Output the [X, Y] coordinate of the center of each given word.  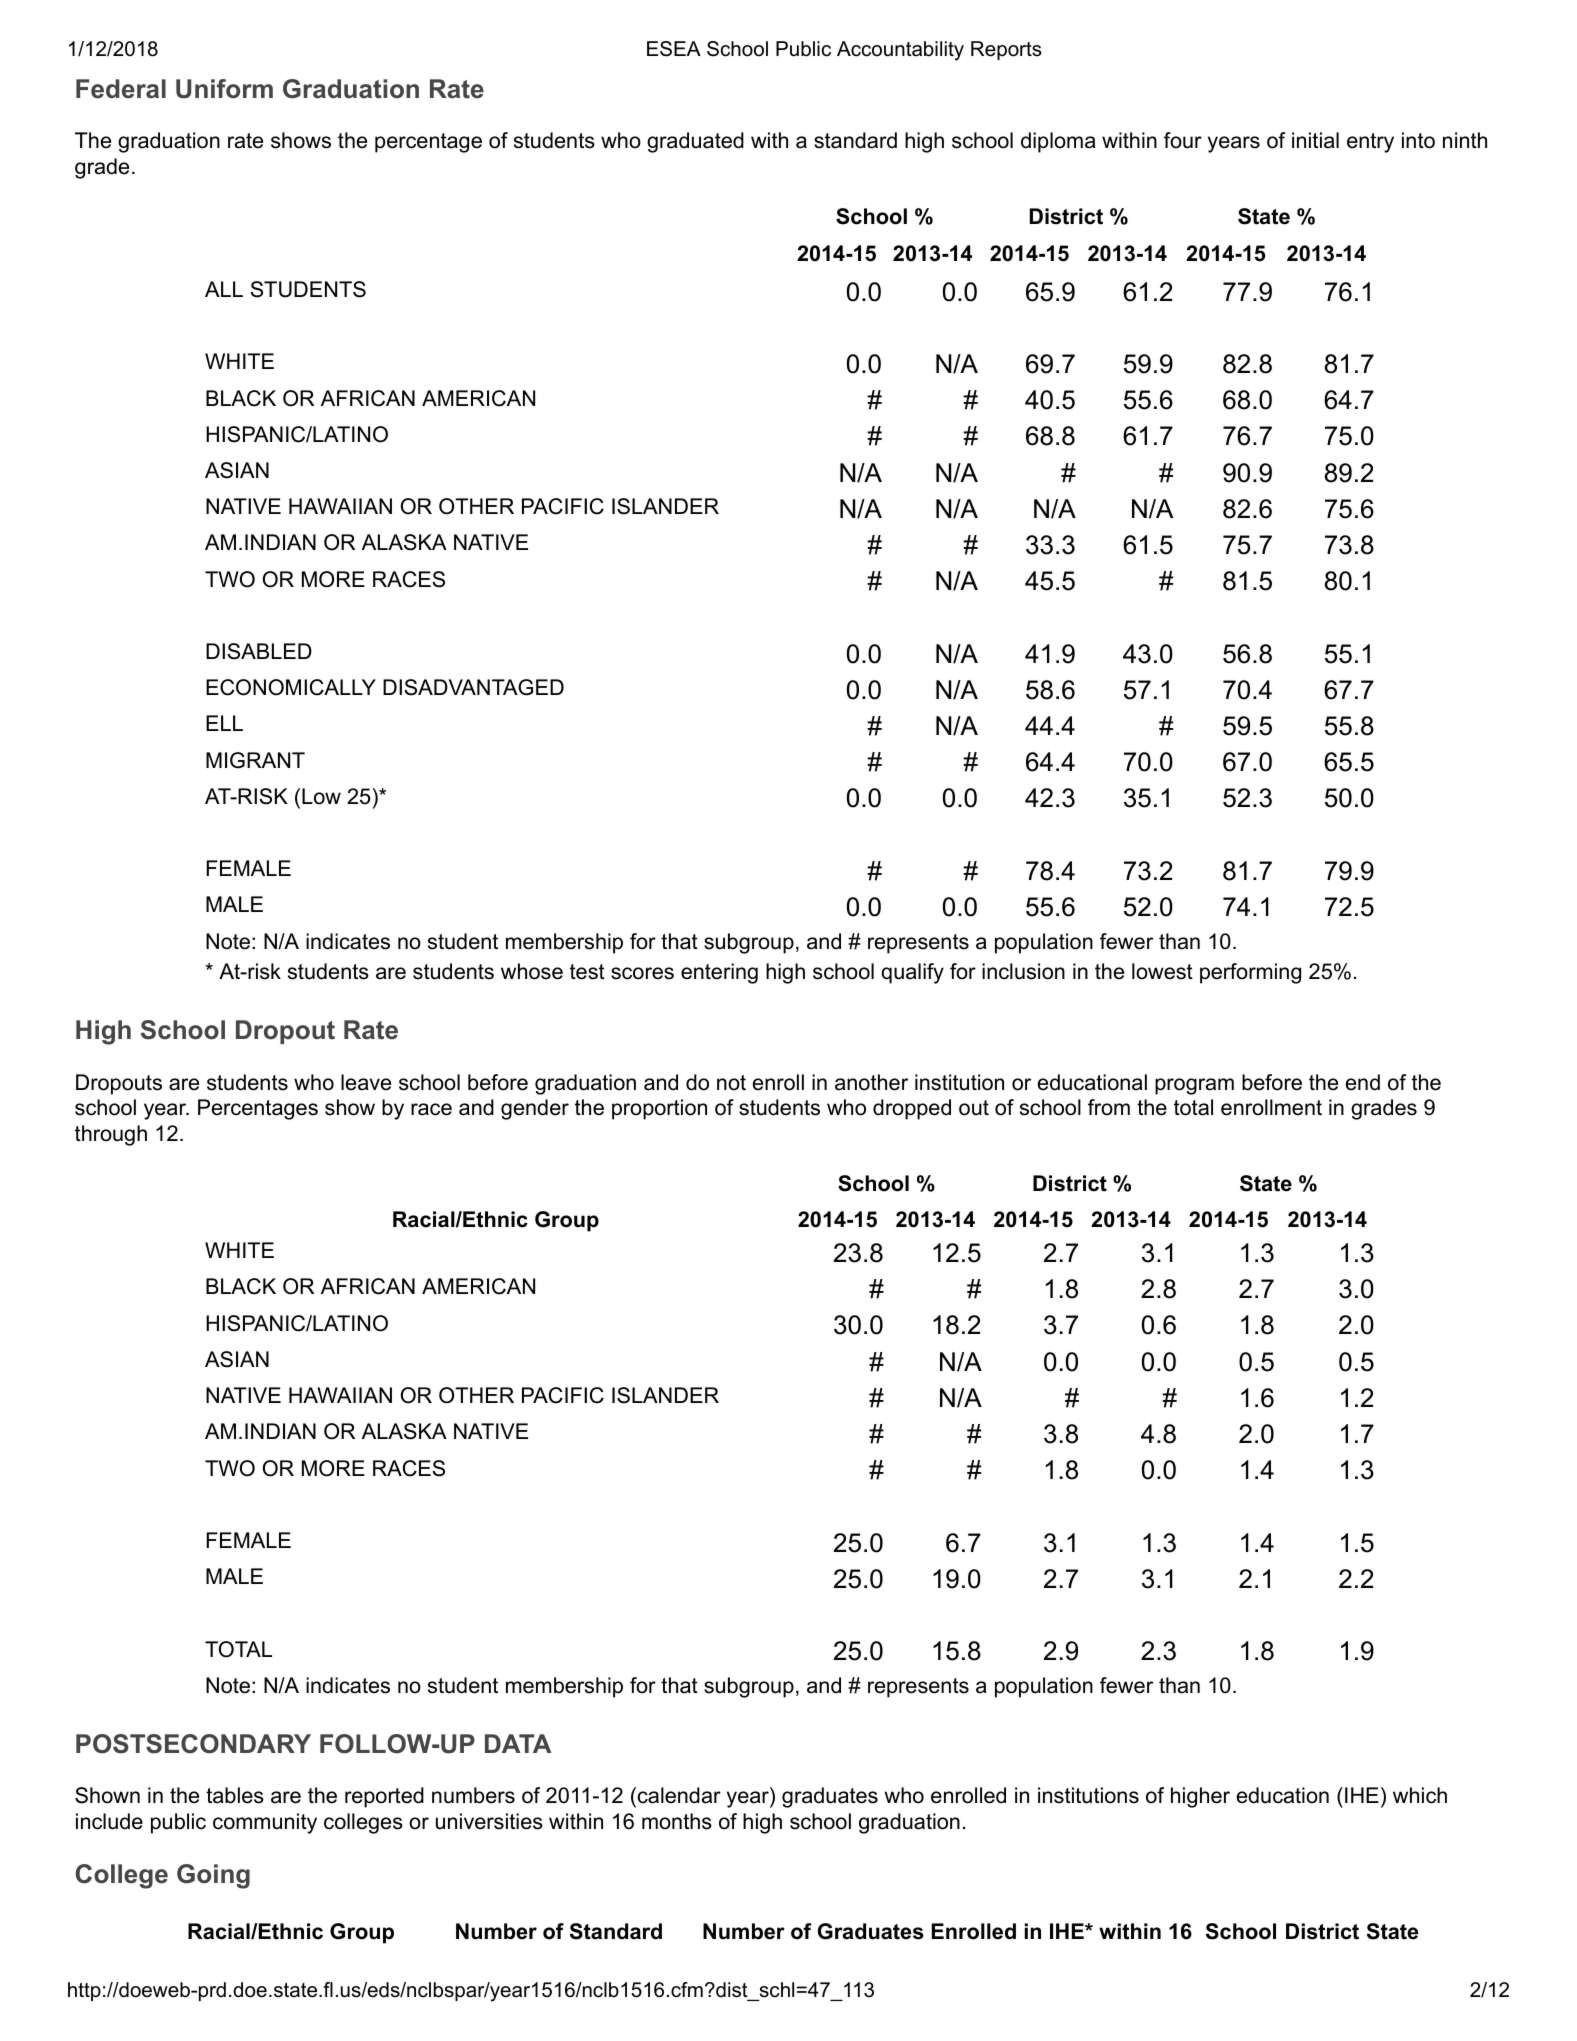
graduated [695, 142]
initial [1315, 140]
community [265, 1823]
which [1420, 1795]
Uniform [224, 89]
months [677, 1821]
